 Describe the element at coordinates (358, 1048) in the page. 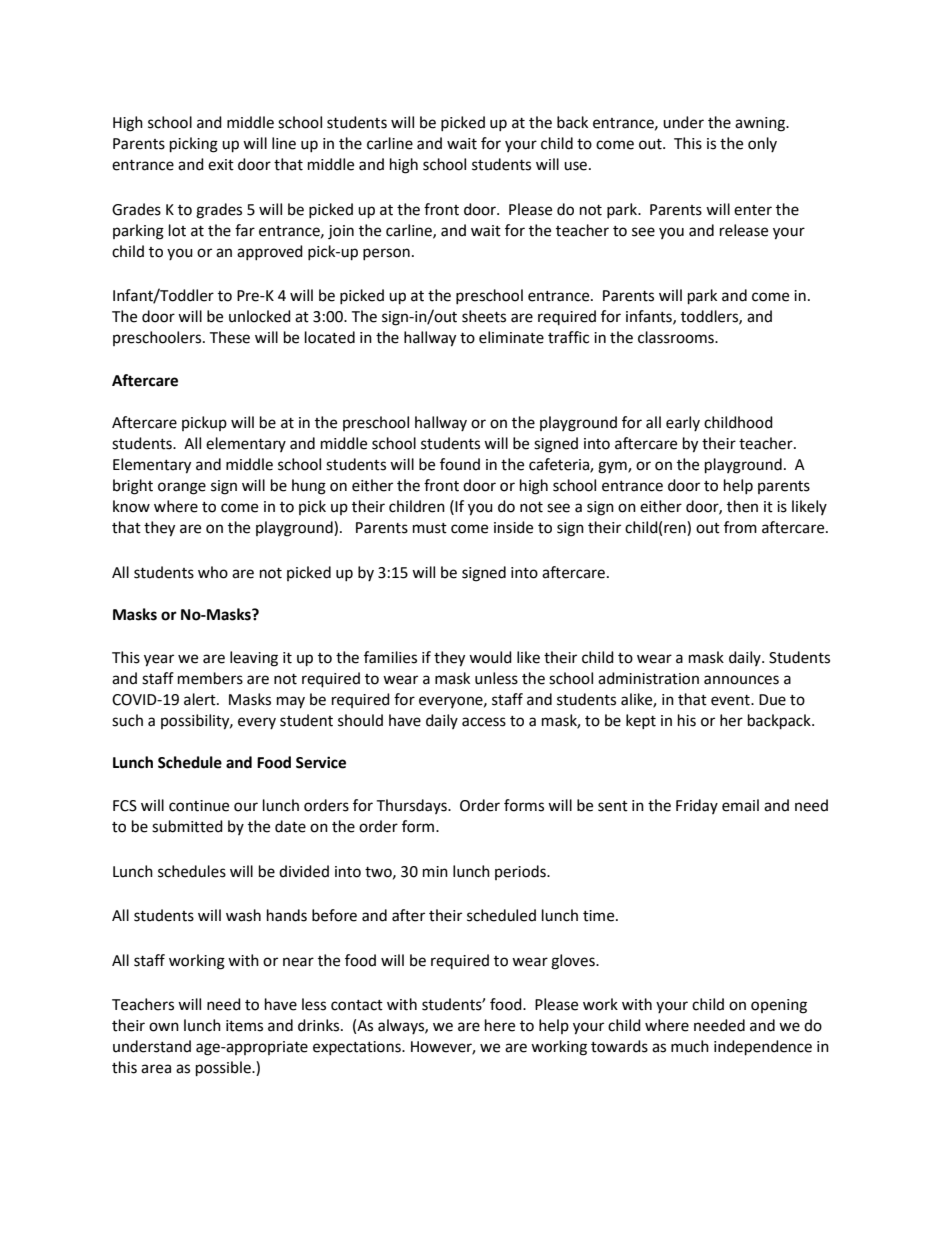

I see `expectations` at that location.
